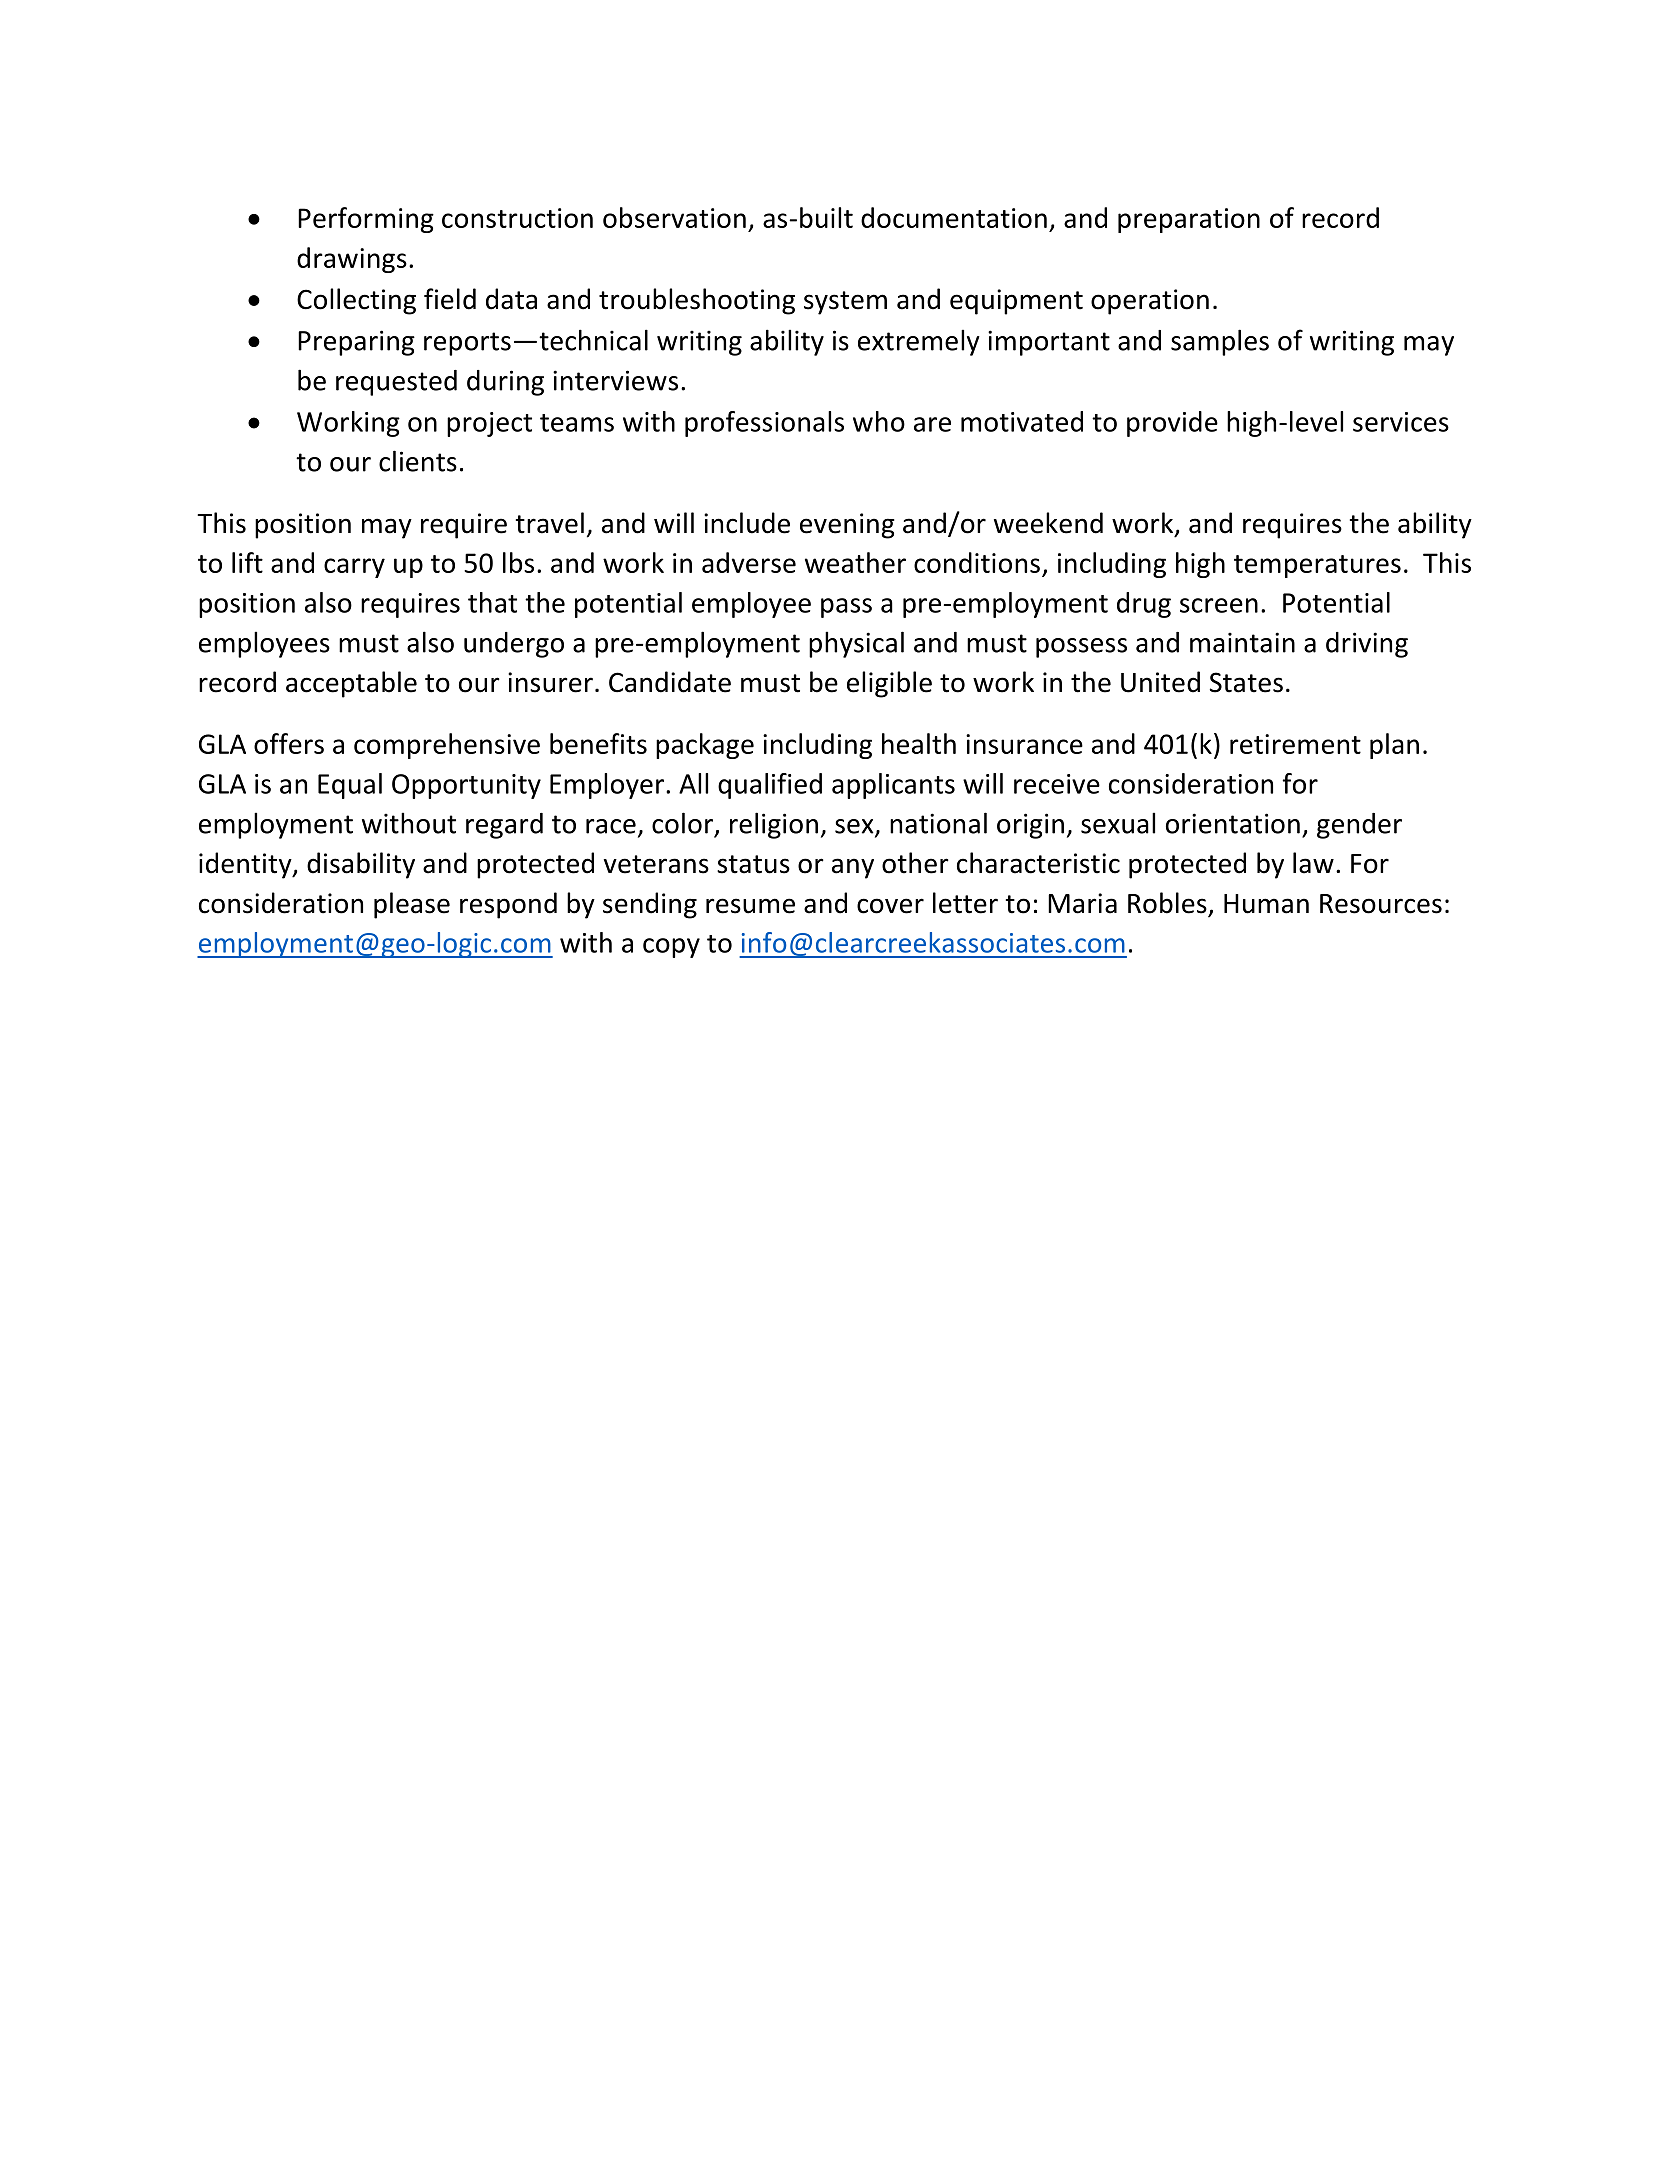 The image size is (1679, 2173). What do you see at coordinates (366, 220) in the screenshot?
I see `Performing` at bounding box center [366, 220].
